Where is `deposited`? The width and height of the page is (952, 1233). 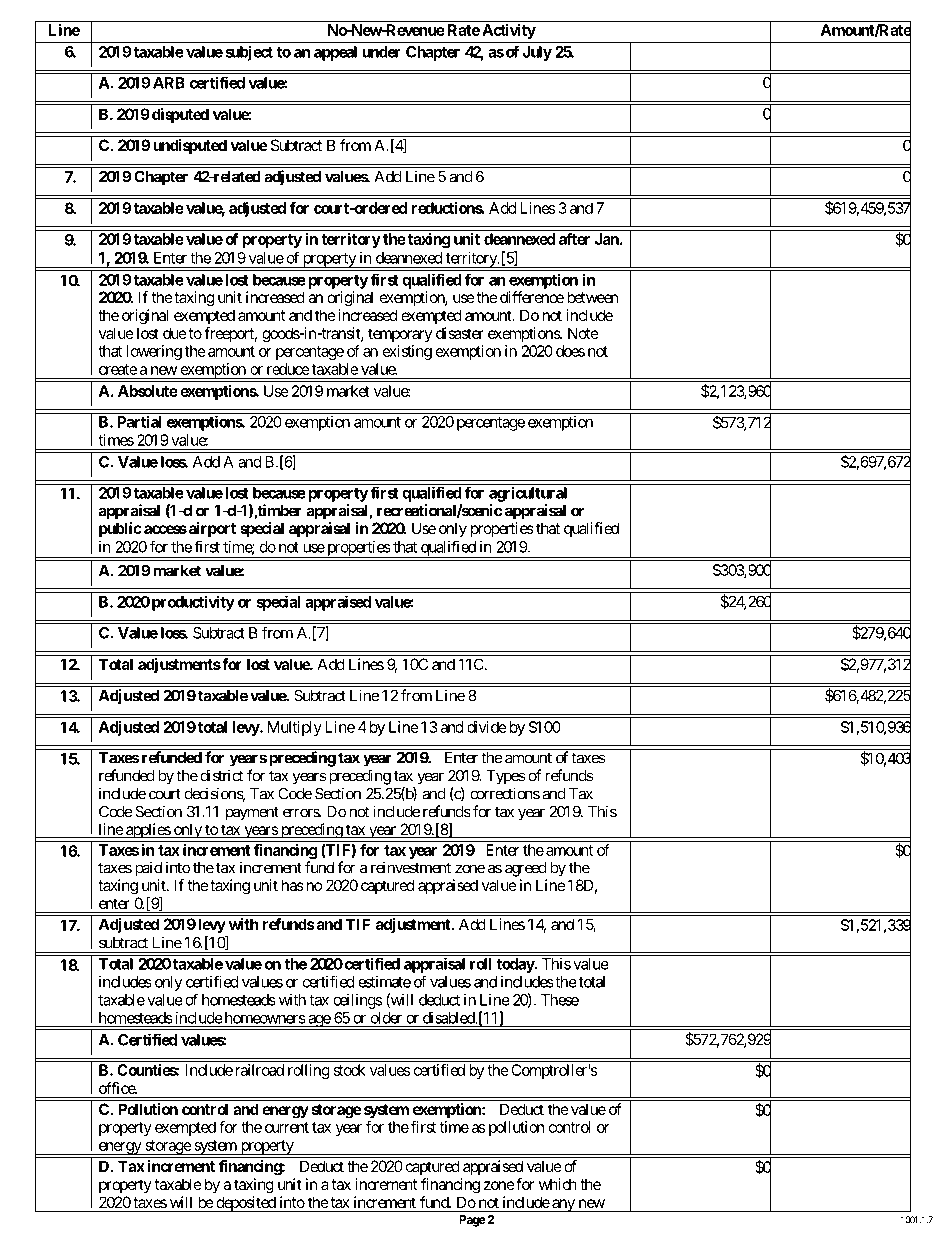
deposited is located at coordinates (245, 1204).
